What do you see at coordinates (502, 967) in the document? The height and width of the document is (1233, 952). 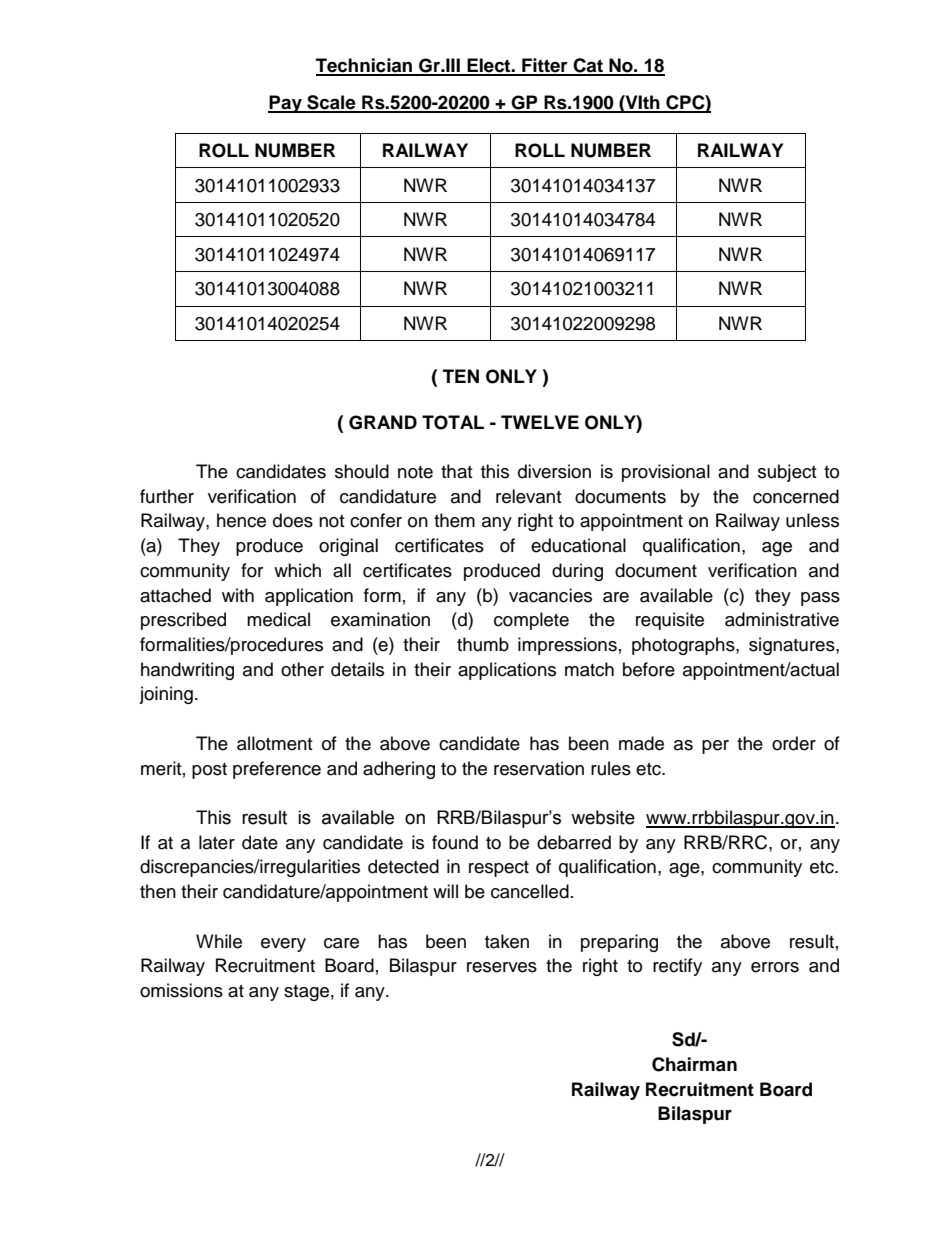 I see `reserves` at bounding box center [502, 967].
